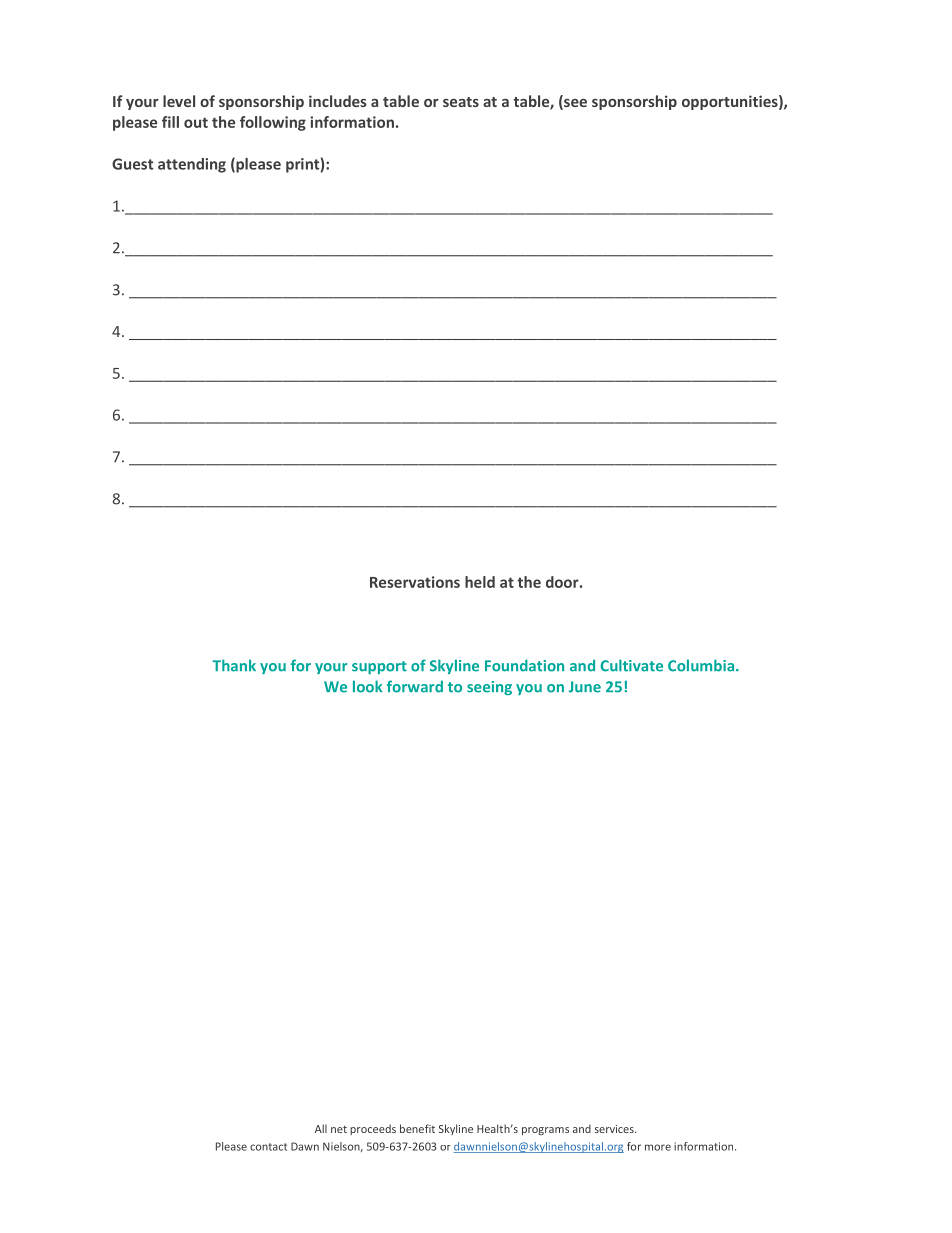 The width and height of the screenshot is (952, 1233). What do you see at coordinates (417, 1128) in the screenshot?
I see `benefit` at bounding box center [417, 1128].
